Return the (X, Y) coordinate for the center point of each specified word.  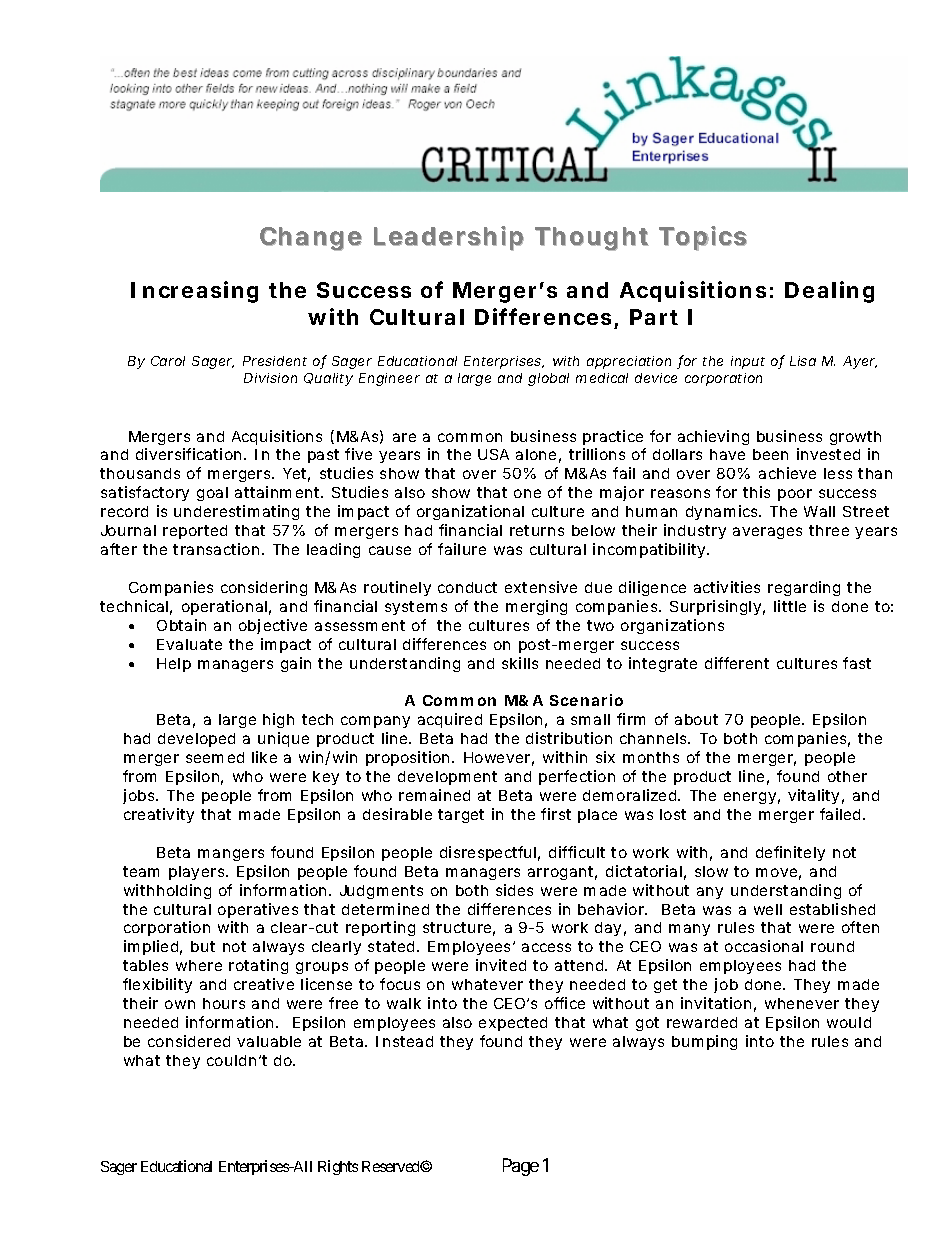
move (778, 874)
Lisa (803, 361)
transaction (218, 549)
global (548, 379)
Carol (168, 361)
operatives (261, 910)
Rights (338, 1167)
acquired (450, 720)
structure (459, 929)
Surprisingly (717, 607)
